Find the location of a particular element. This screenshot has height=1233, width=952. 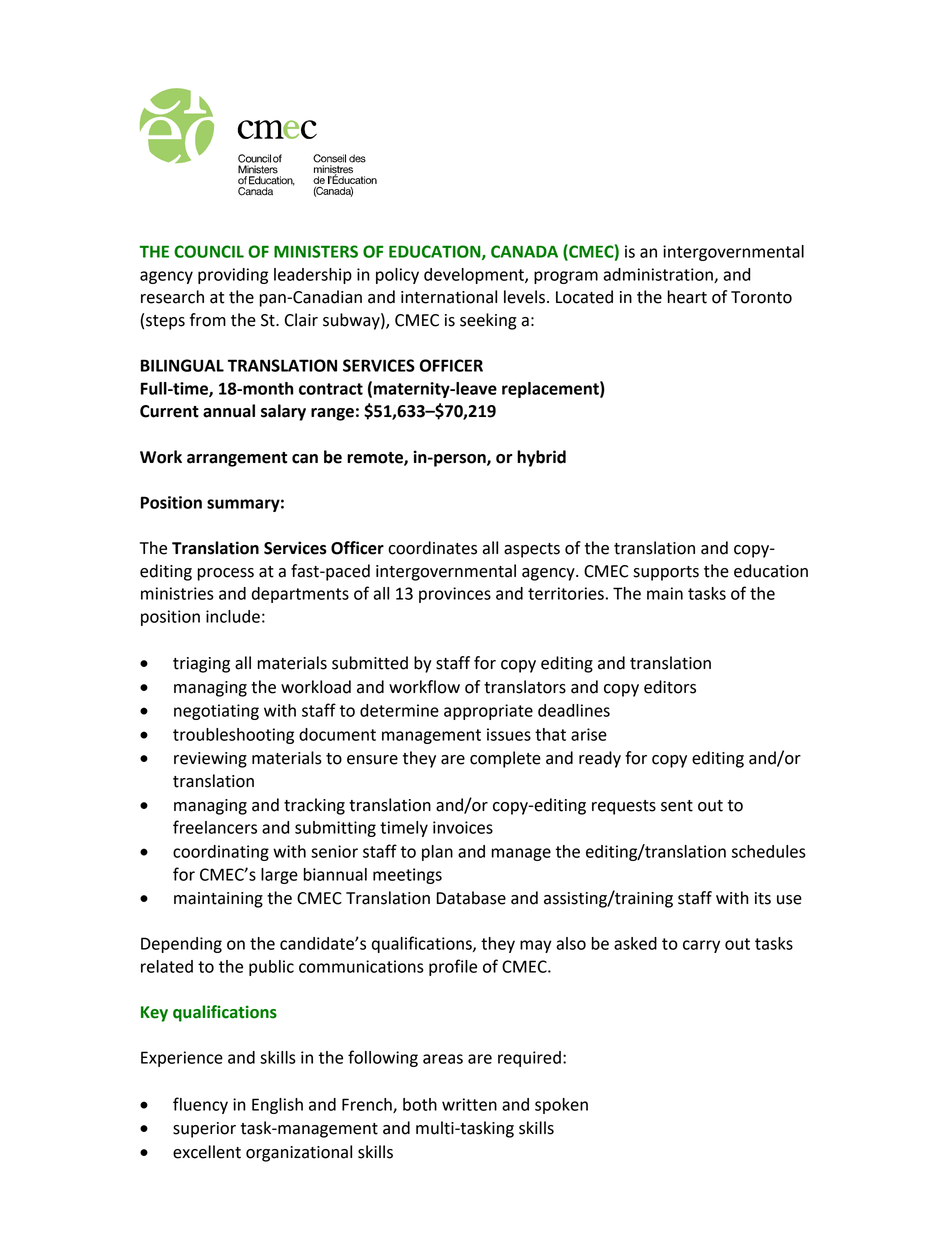

spoken is located at coordinates (561, 1106).
